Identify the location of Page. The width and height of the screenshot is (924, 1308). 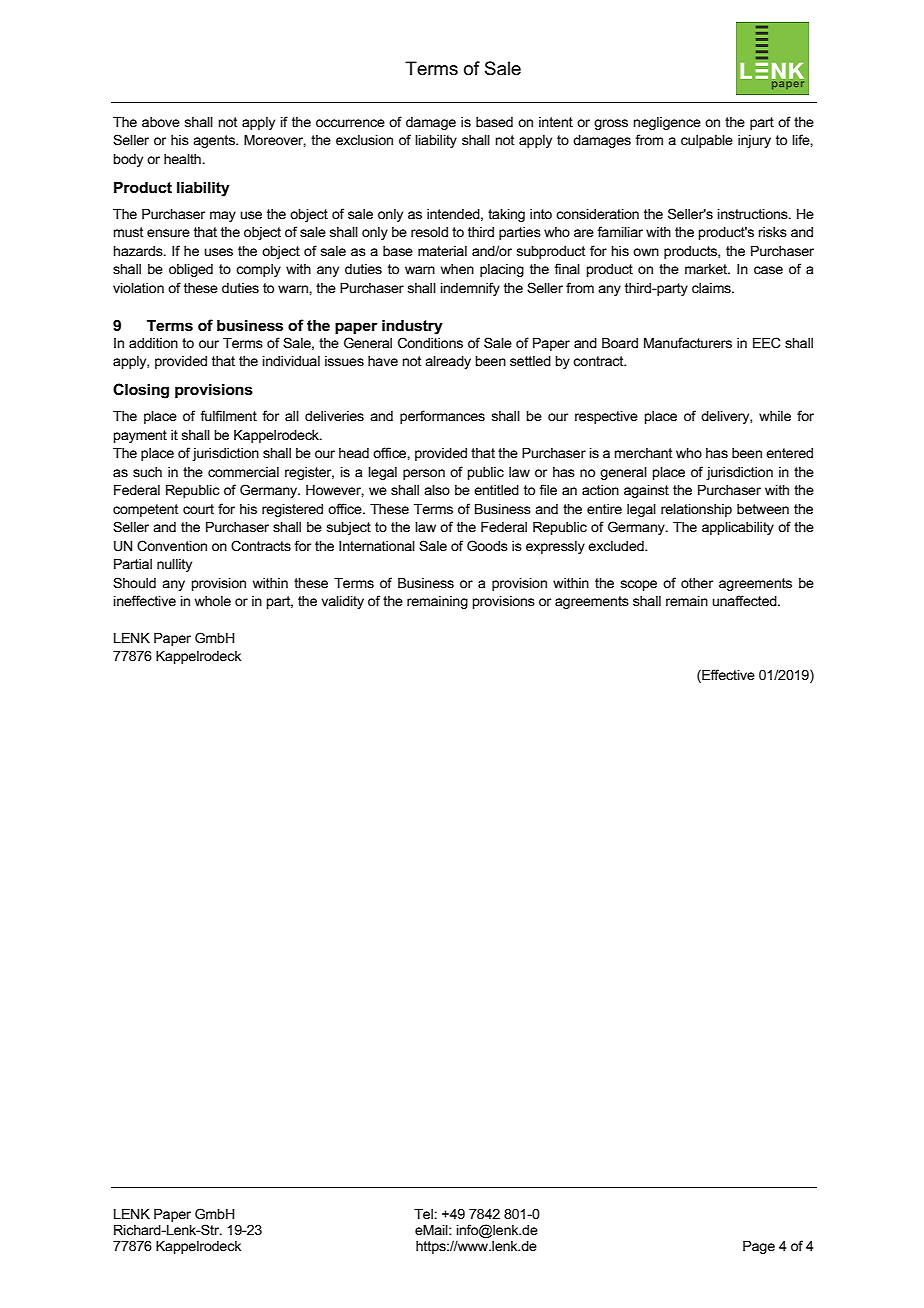
(759, 1247).
